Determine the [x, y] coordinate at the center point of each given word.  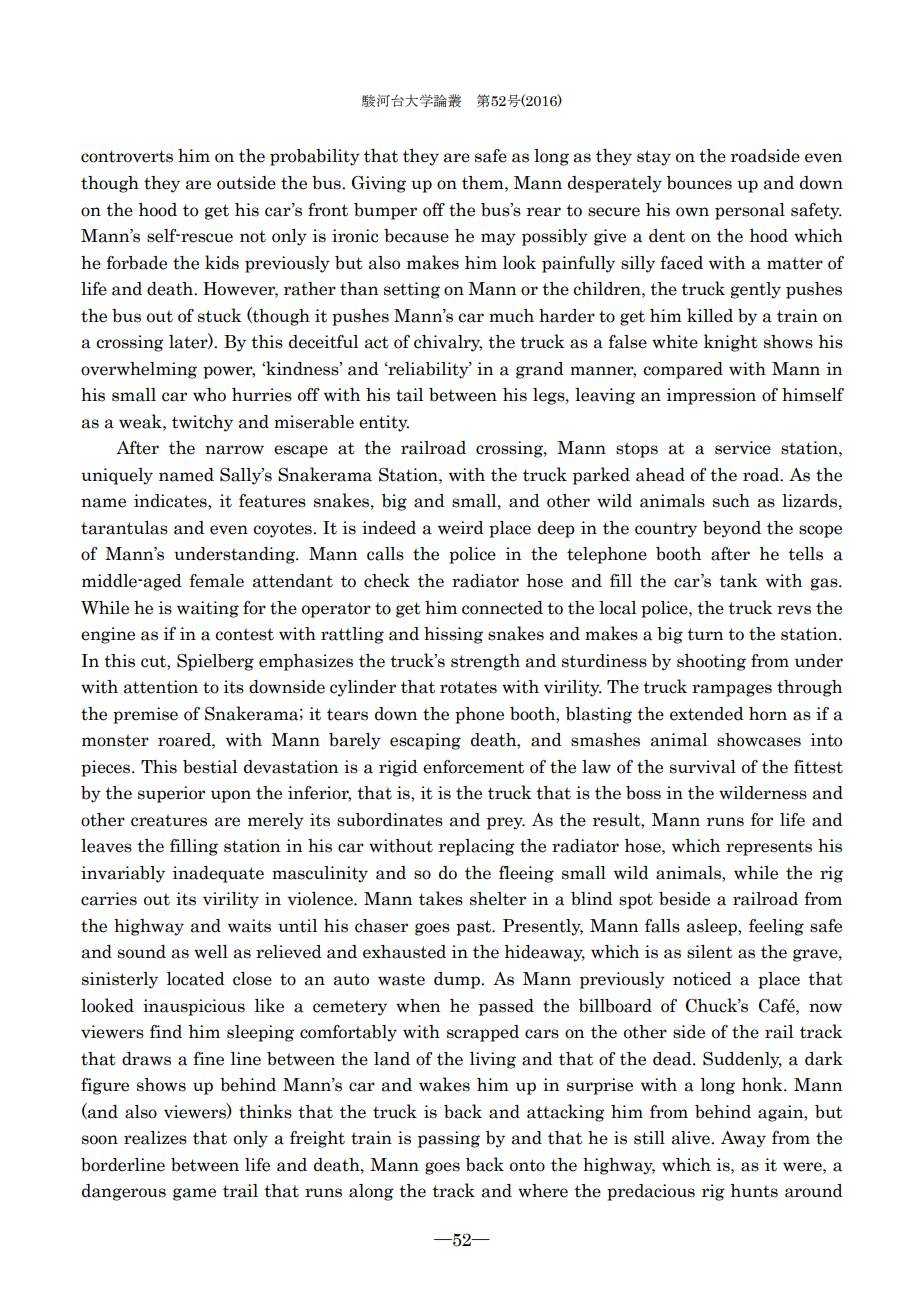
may [498, 239]
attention [160, 687]
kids [222, 262]
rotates [468, 687]
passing [449, 1139]
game [194, 1194]
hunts [754, 1191]
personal [750, 211]
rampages [732, 690]
